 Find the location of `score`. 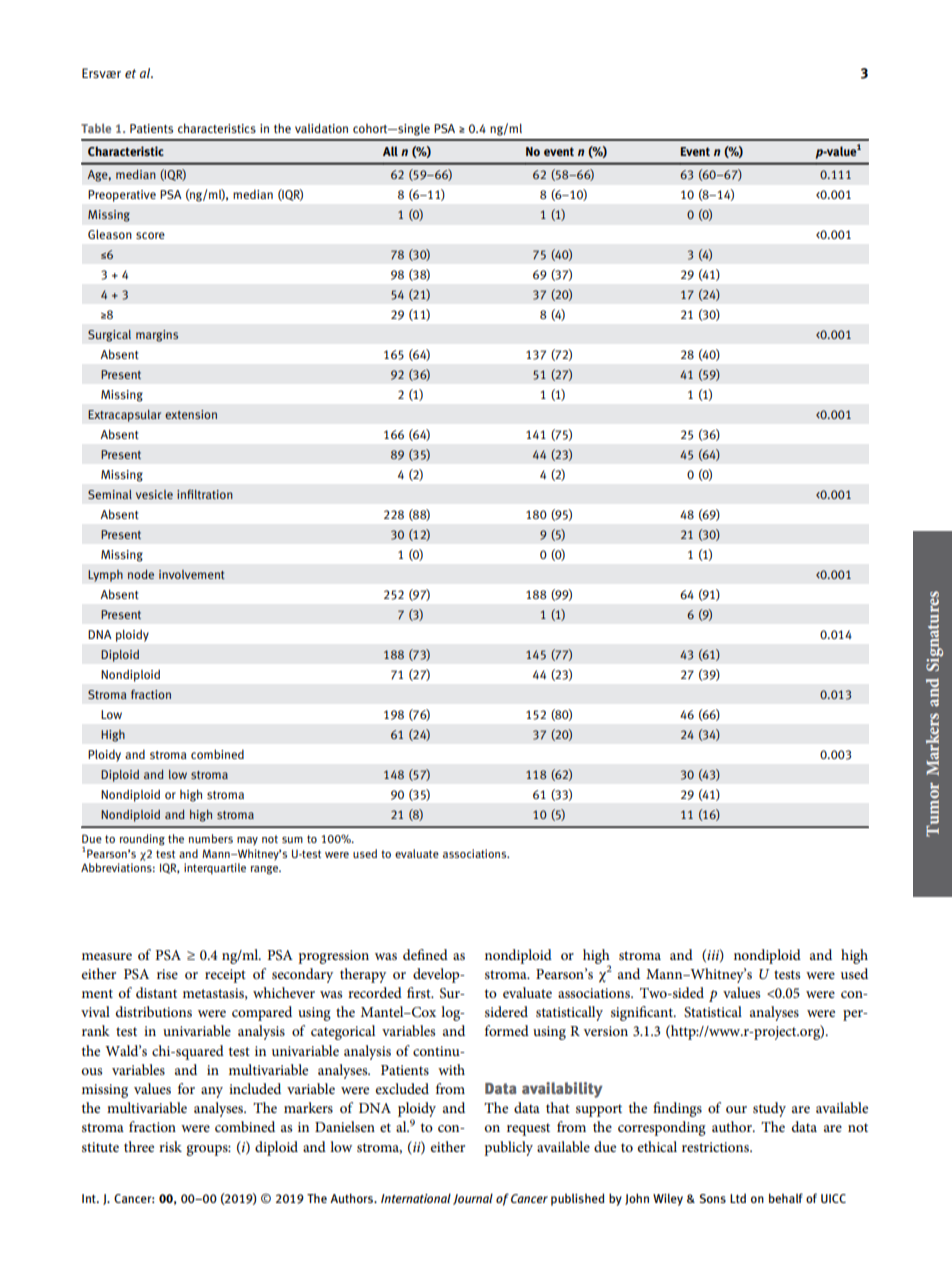

score is located at coordinates (150, 235).
